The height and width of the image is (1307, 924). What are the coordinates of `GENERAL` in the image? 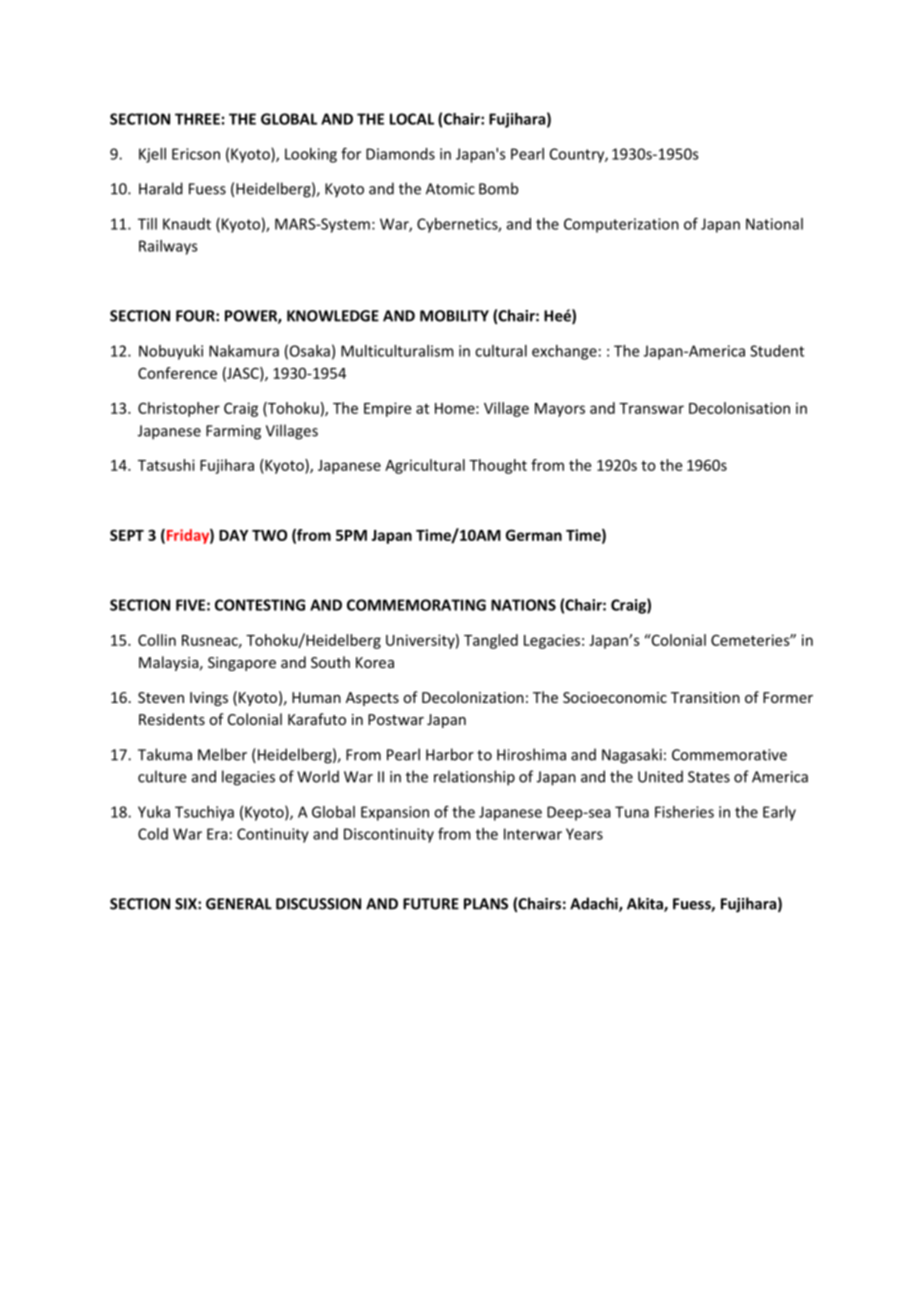 It's located at (239, 904).
